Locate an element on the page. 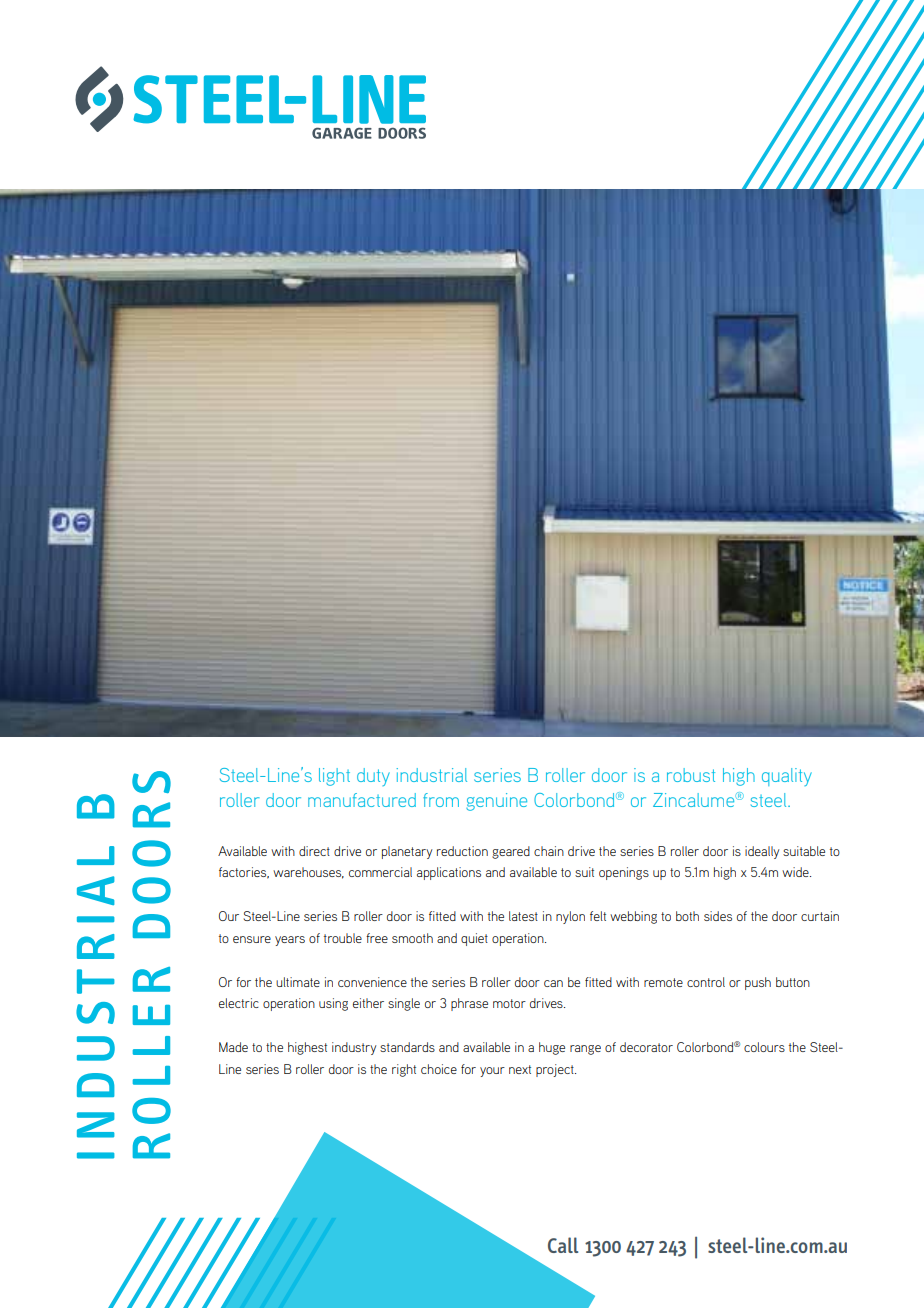 The image size is (924, 1308). motor is located at coordinates (509, 1003).
